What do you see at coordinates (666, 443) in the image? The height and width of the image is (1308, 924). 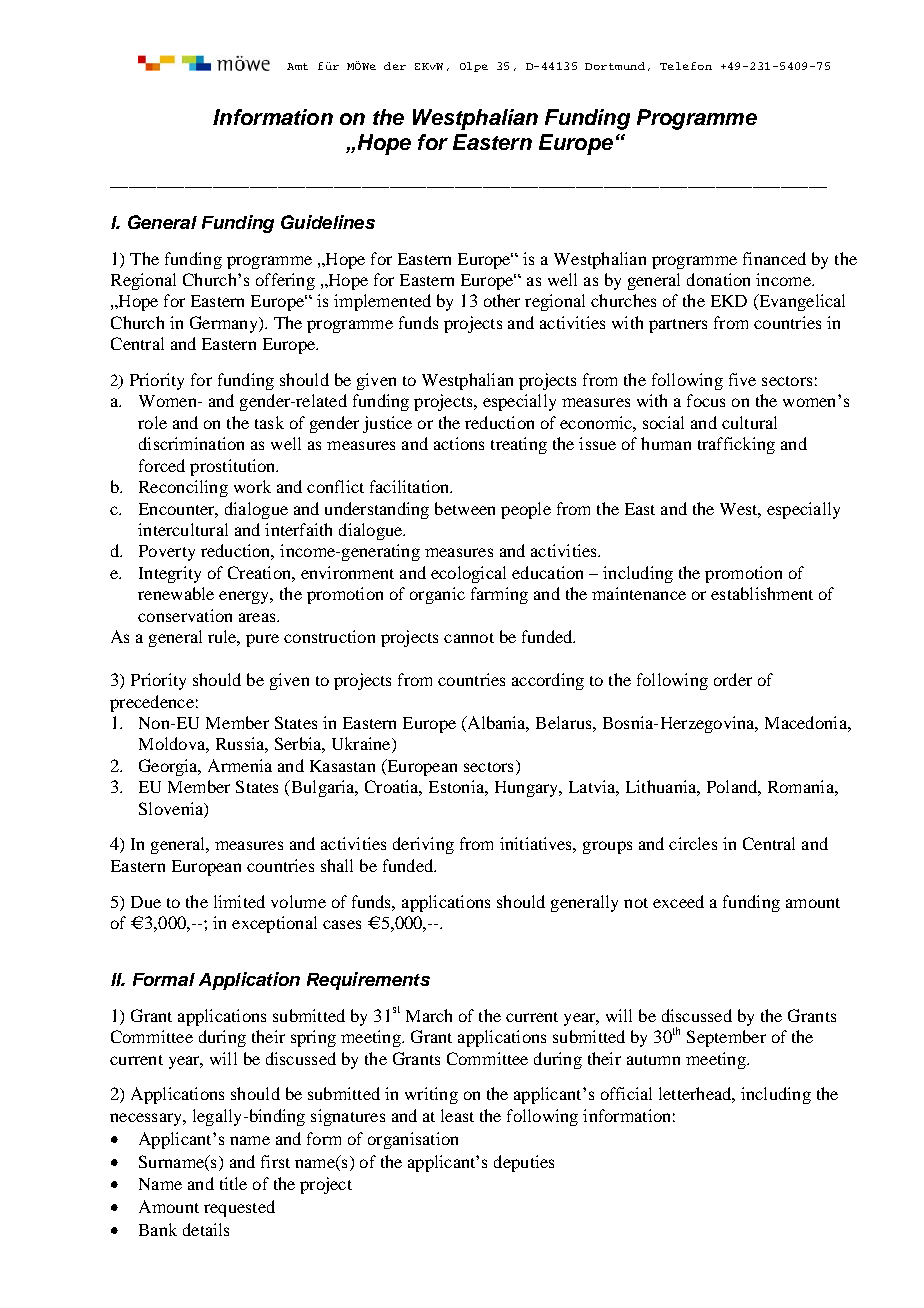 I see `human` at bounding box center [666, 443].
